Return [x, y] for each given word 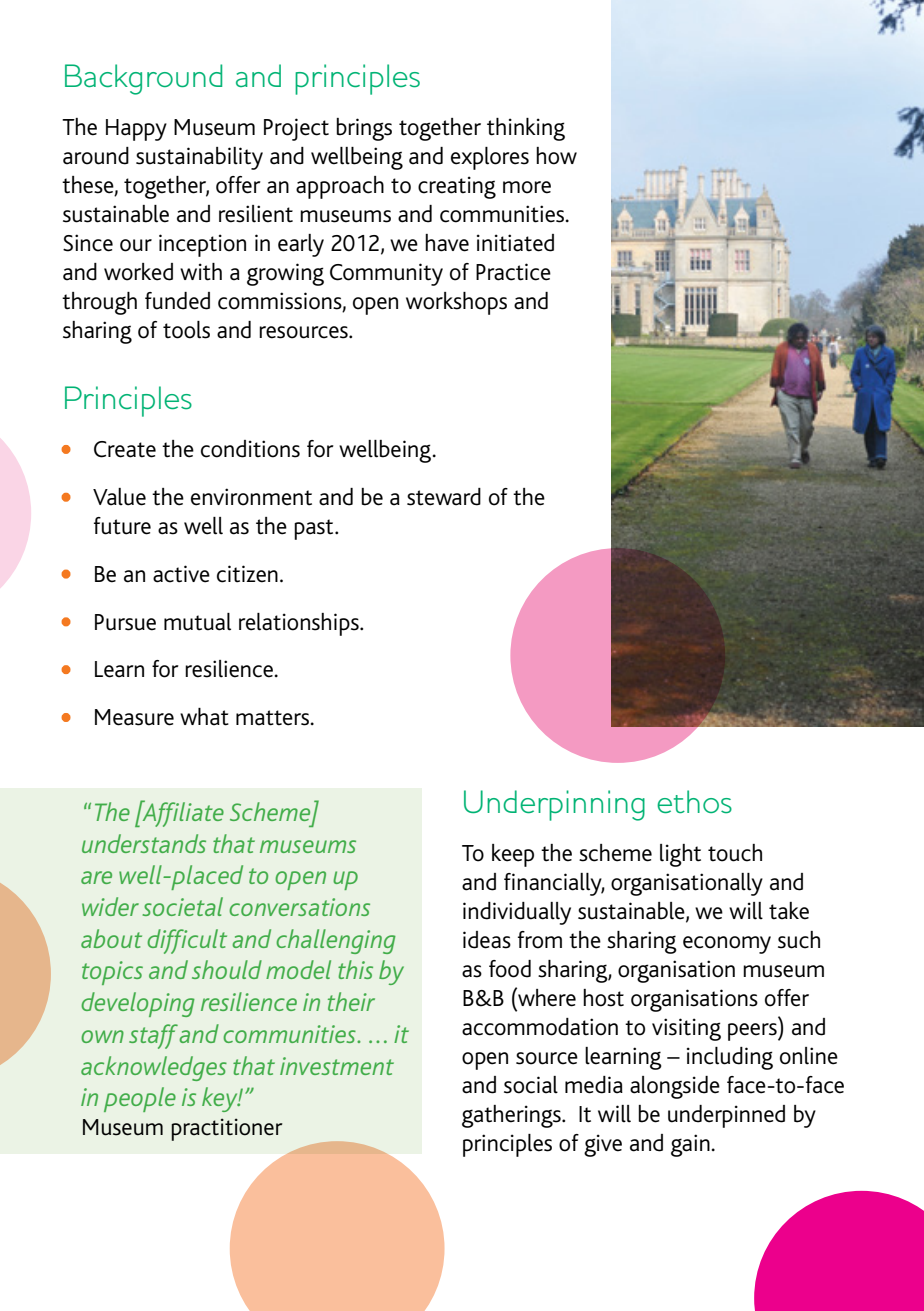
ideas [487, 940]
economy [727, 945]
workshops [456, 303]
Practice [513, 272]
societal [183, 906]
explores [490, 158]
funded [177, 301]
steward [444, 497]
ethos [694, 802]
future [122, 526]
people [140, 1099]
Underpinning [554, 805]
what [204, 717]
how [556, 156]
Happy [136, 130]
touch [735, 853]
